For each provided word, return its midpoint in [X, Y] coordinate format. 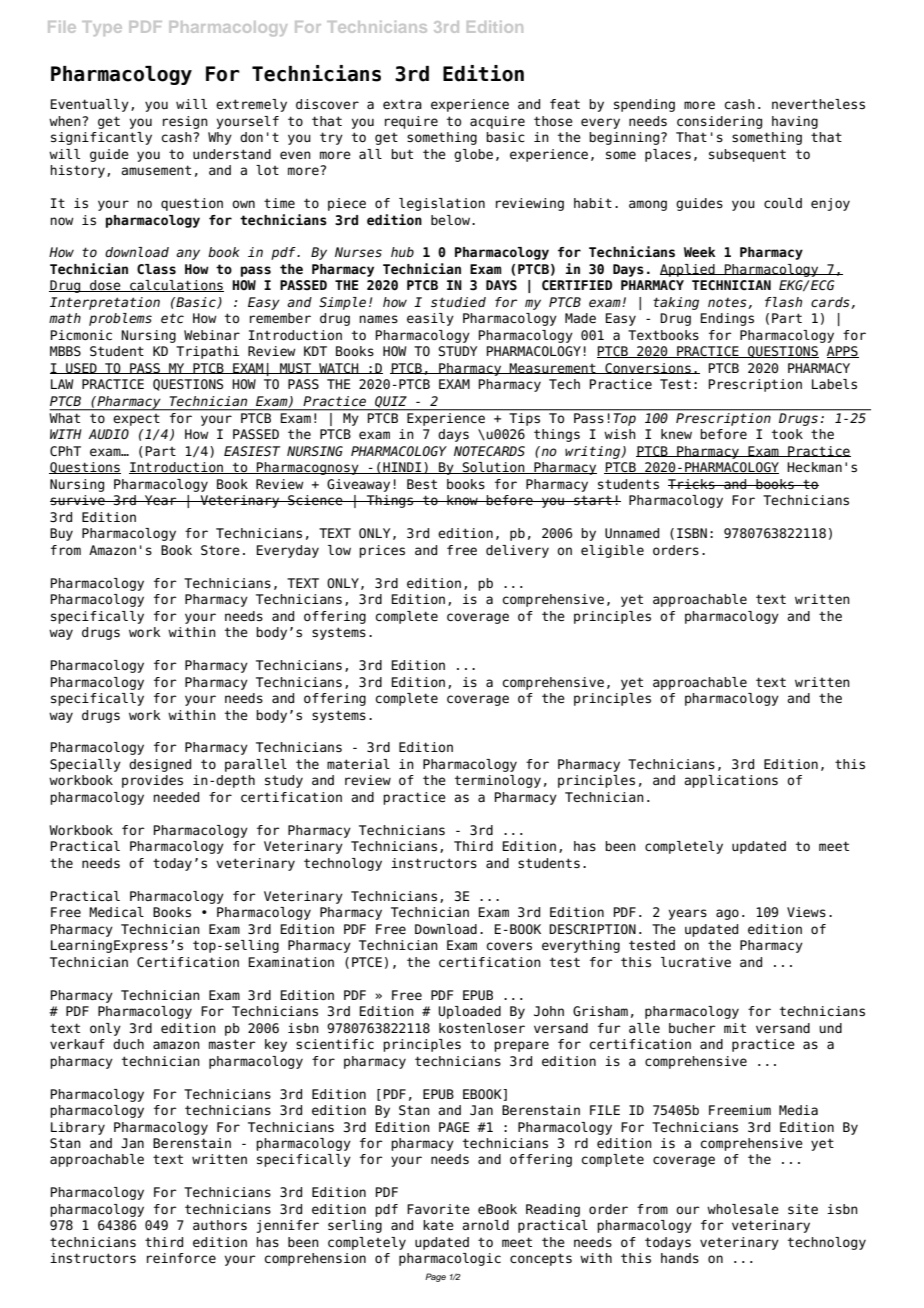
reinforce [181, 1258]
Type [102, 28]
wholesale [743, 1209]
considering [719, 122]
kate [438, 1225]
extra [402, 104]
